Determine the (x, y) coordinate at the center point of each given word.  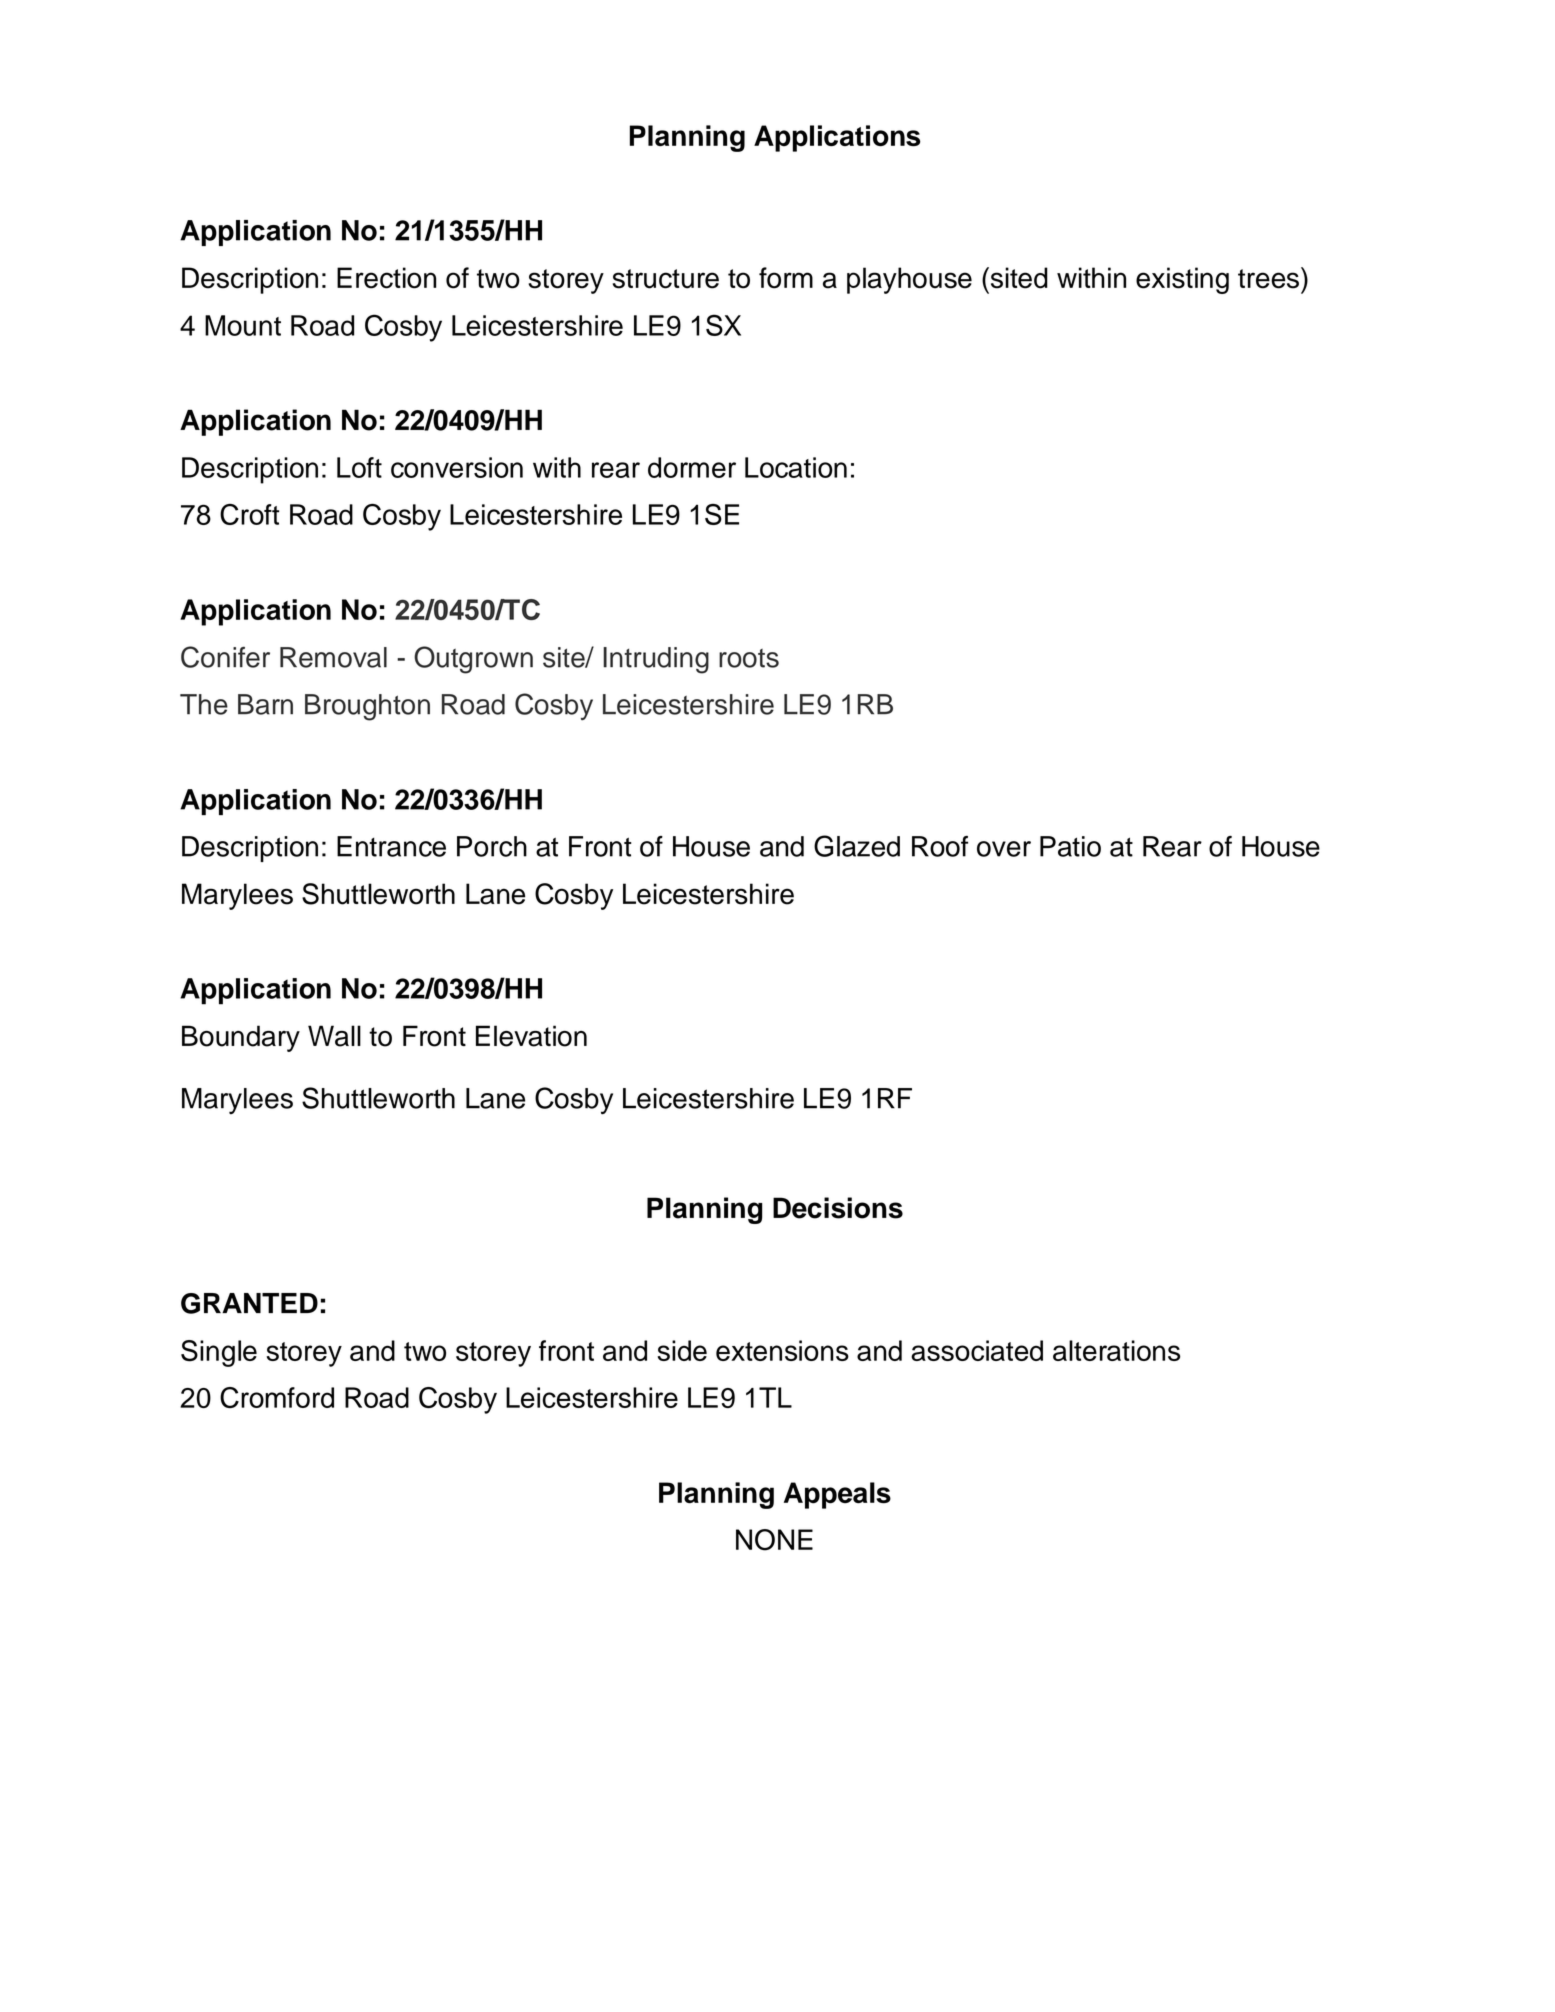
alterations (1116, 1350)
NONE (774, 1540)
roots (749, 658)
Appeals (837, 1495)
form (786, 278)
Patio (1070, 846)
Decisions (838, 1208)
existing (1182, 280)
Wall (334, 1036)
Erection (386, 278)
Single (219, 1353)
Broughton (367, 707)
